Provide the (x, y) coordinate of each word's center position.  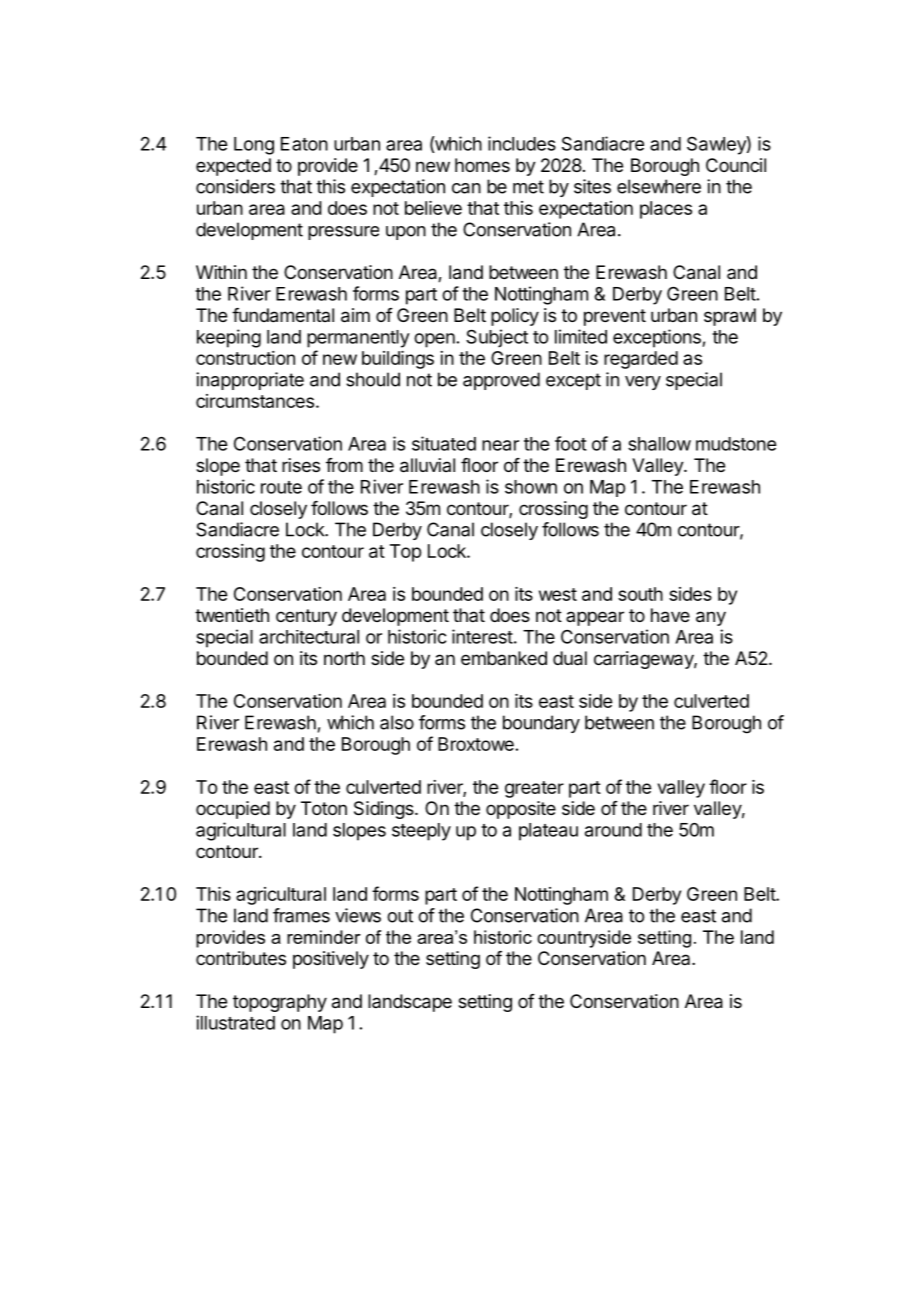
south (640, 594)
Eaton (304, 144)
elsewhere (659, 186)
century (306, 617)
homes (482, 165)
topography (280, 1003)
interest (482, 636)
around (613, 830)
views (358, 915)
